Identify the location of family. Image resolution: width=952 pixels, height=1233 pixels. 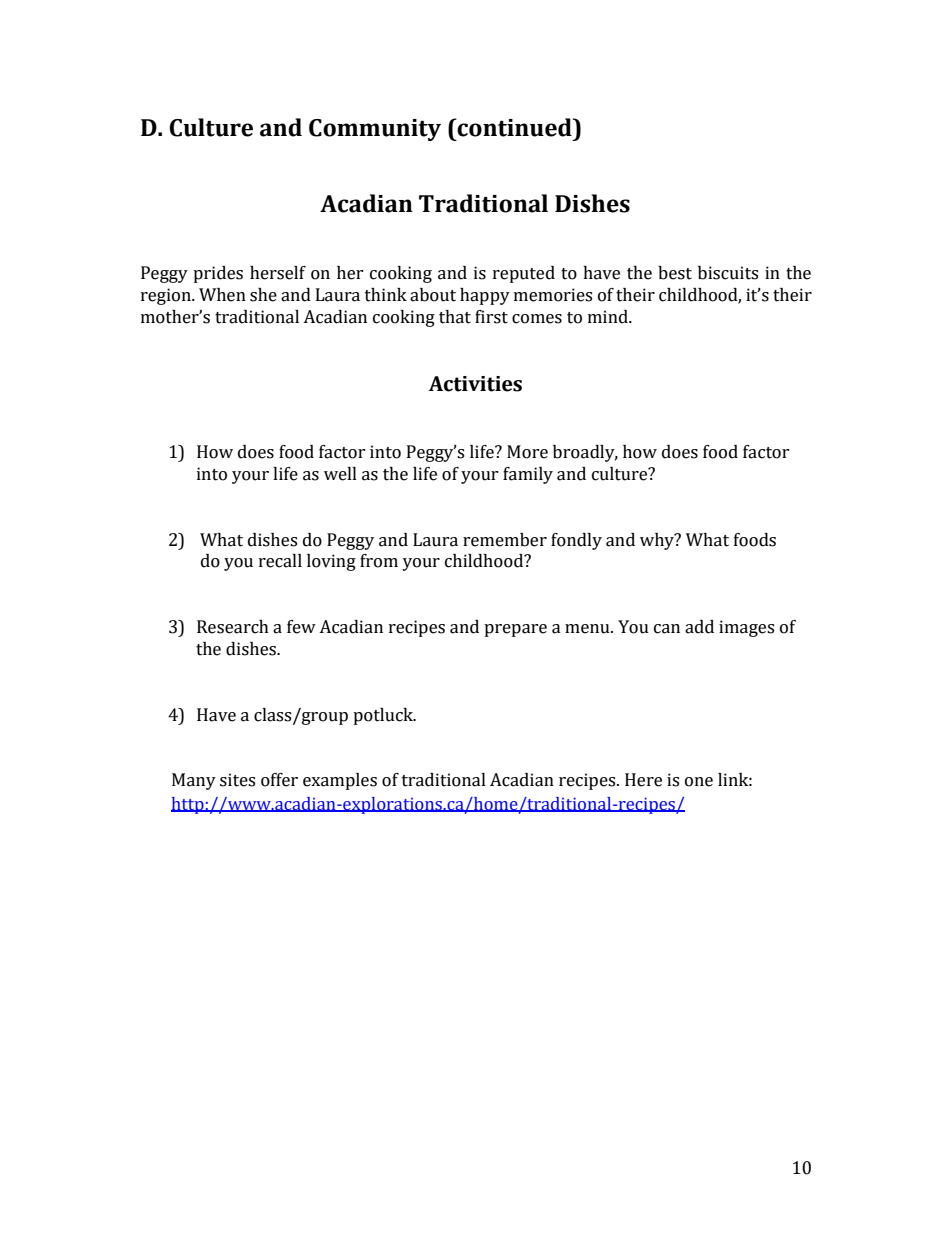
(528, 475).
